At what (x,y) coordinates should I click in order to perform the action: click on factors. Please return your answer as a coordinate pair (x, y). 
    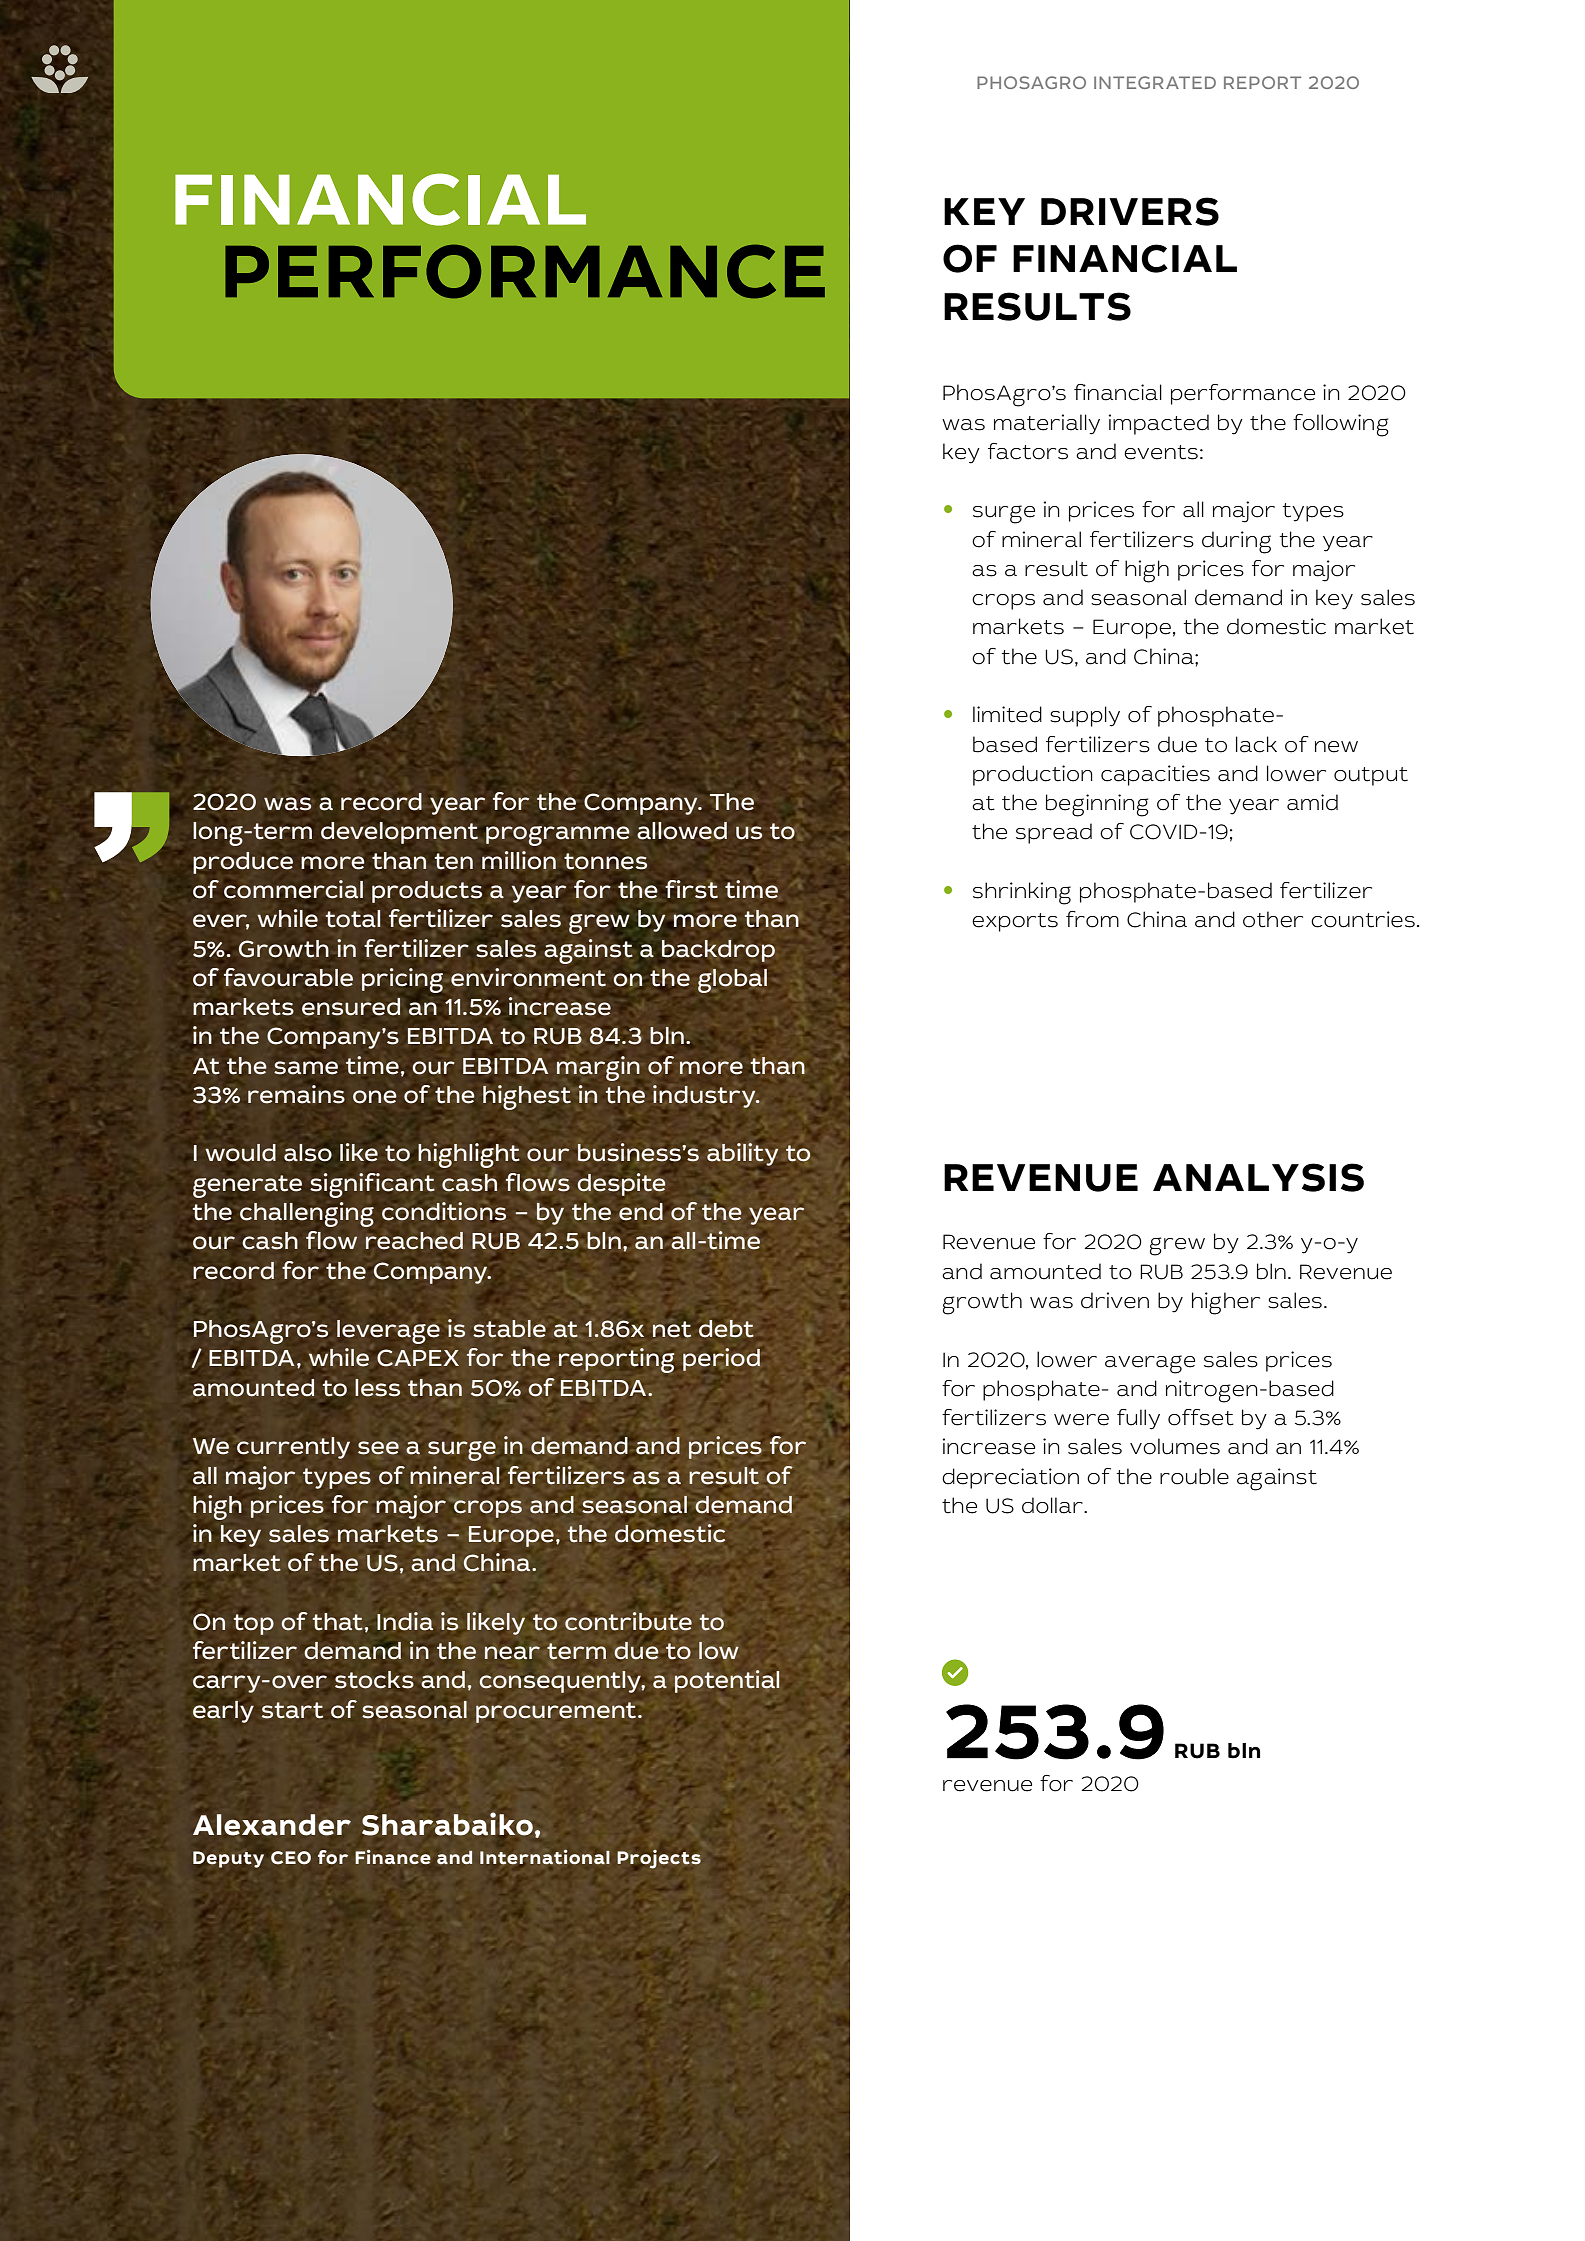
    Looking at the image, I should click on (1028, 451).
